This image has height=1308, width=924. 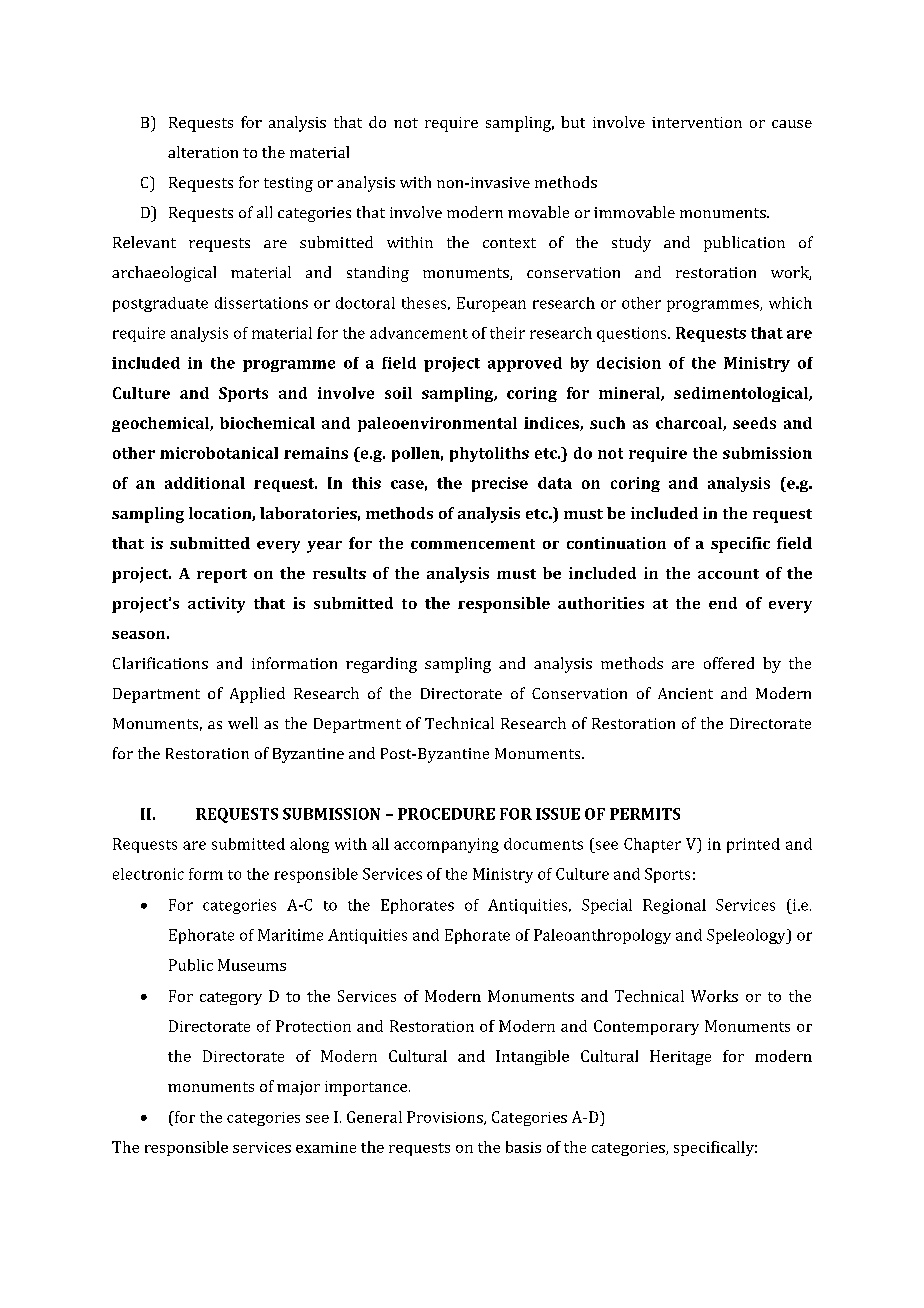 I want to click on PROCEDURE, so click(x=446, y=814).
